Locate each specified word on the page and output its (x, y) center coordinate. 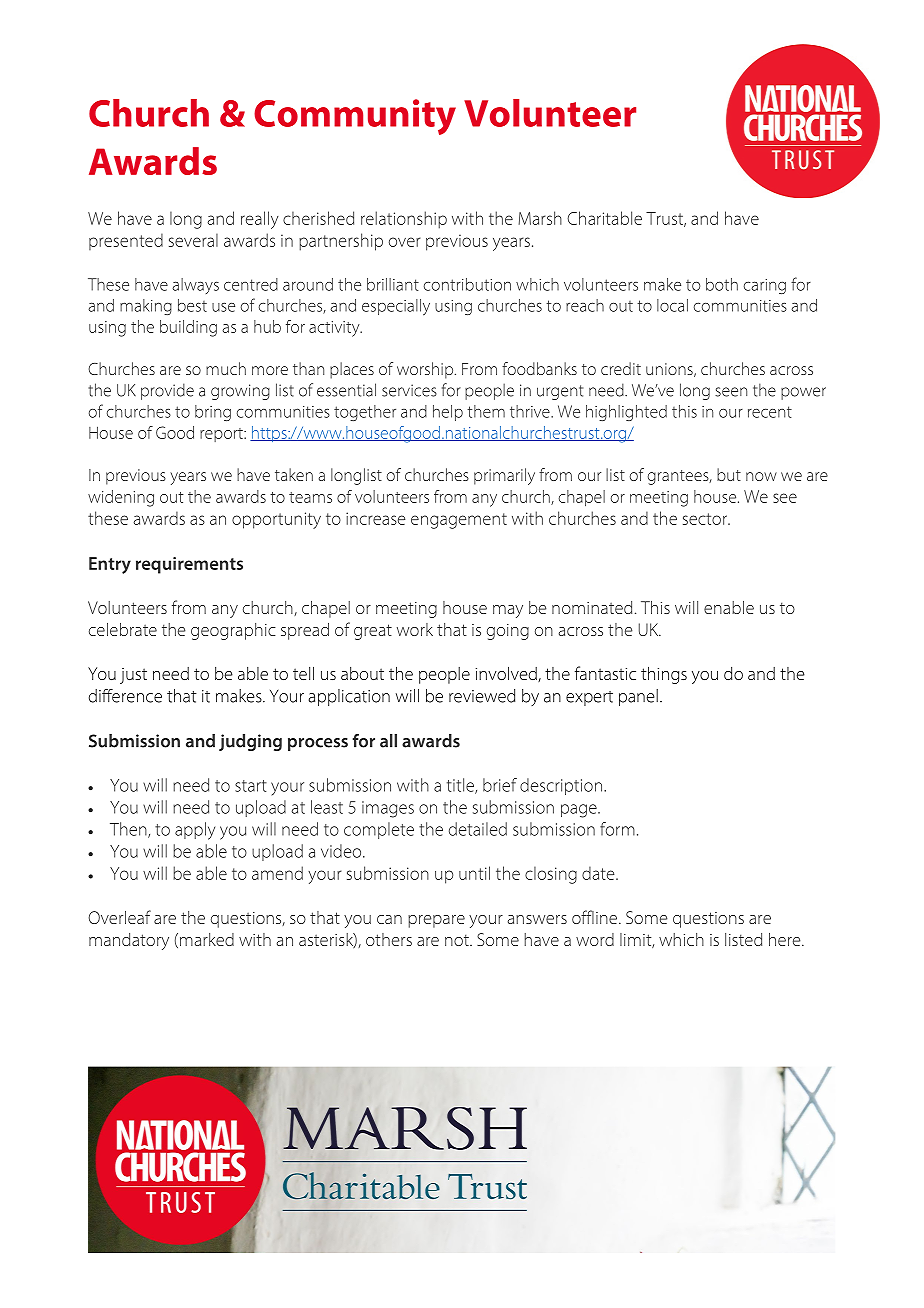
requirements (189, 565)
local (672, 305)
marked (207, 939)
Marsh (540, 218)
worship (425, 370)
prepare (436, 921)
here (786, 939)
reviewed (482, 696)
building (188, 328)
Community (355, 117)
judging (250, 742)
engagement (459, 521)
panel (638, 697)
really (260, 220)
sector (706, 519)
